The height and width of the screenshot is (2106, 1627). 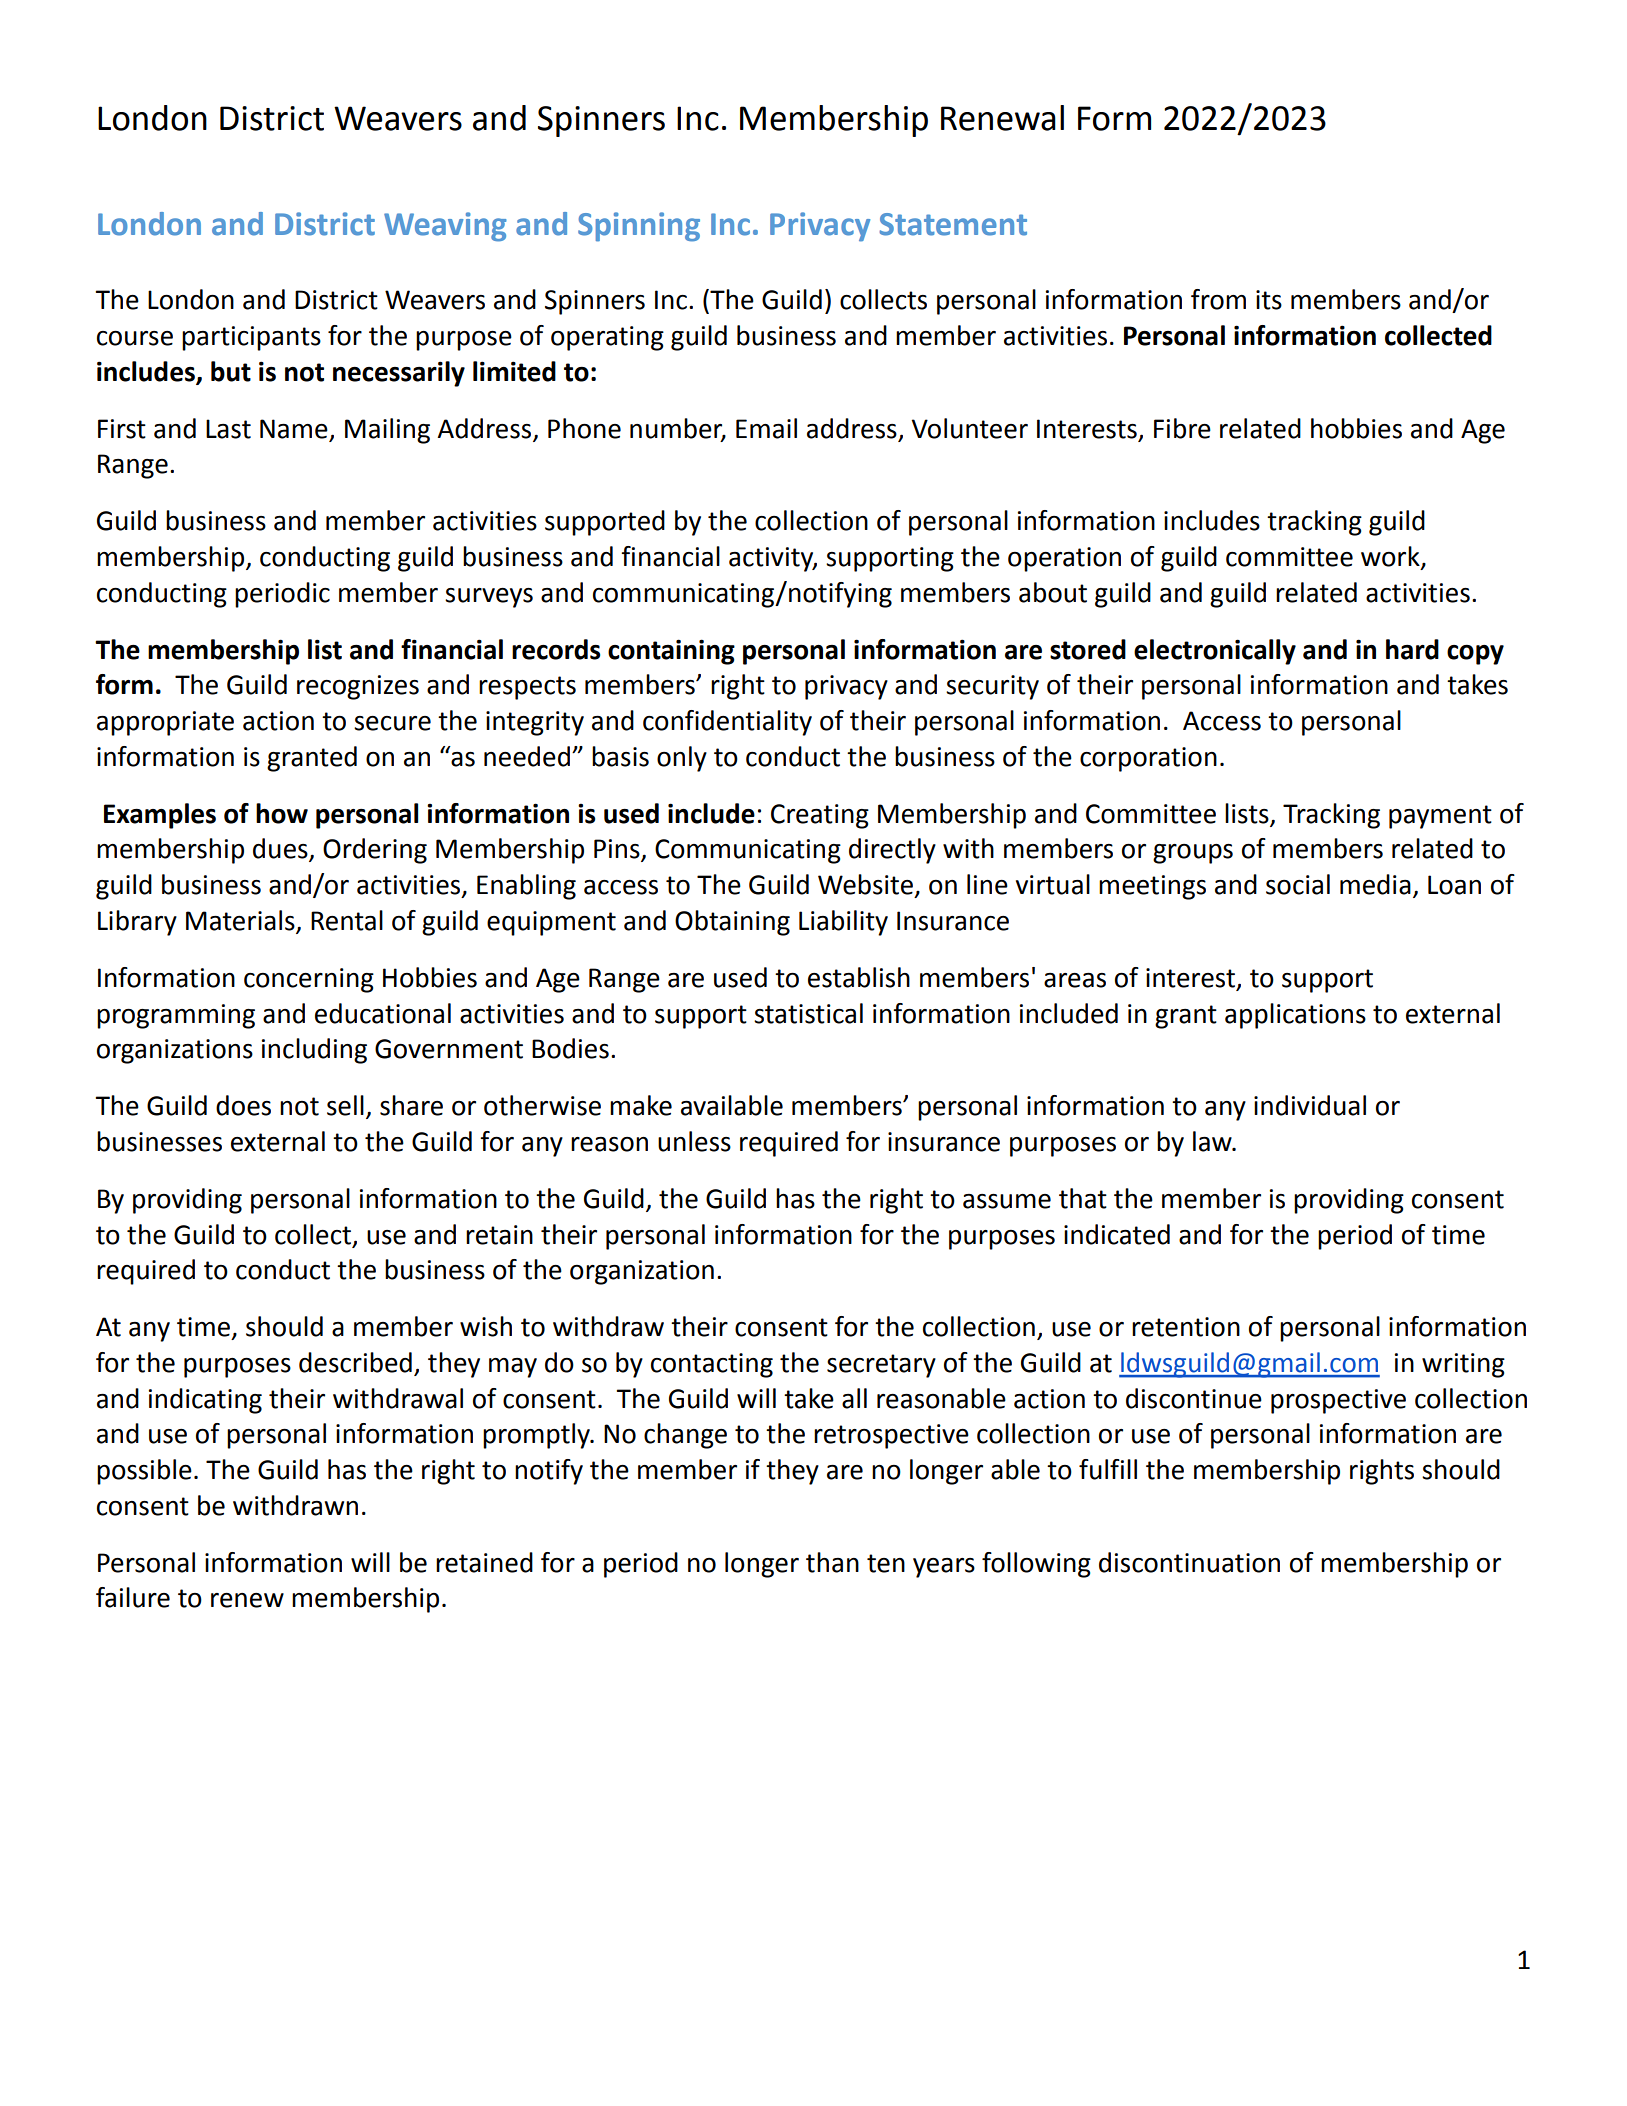 What do you see at coordinates (953, 224) in the screenshot?
I see `Statement` at bounding box center [953, 224].
